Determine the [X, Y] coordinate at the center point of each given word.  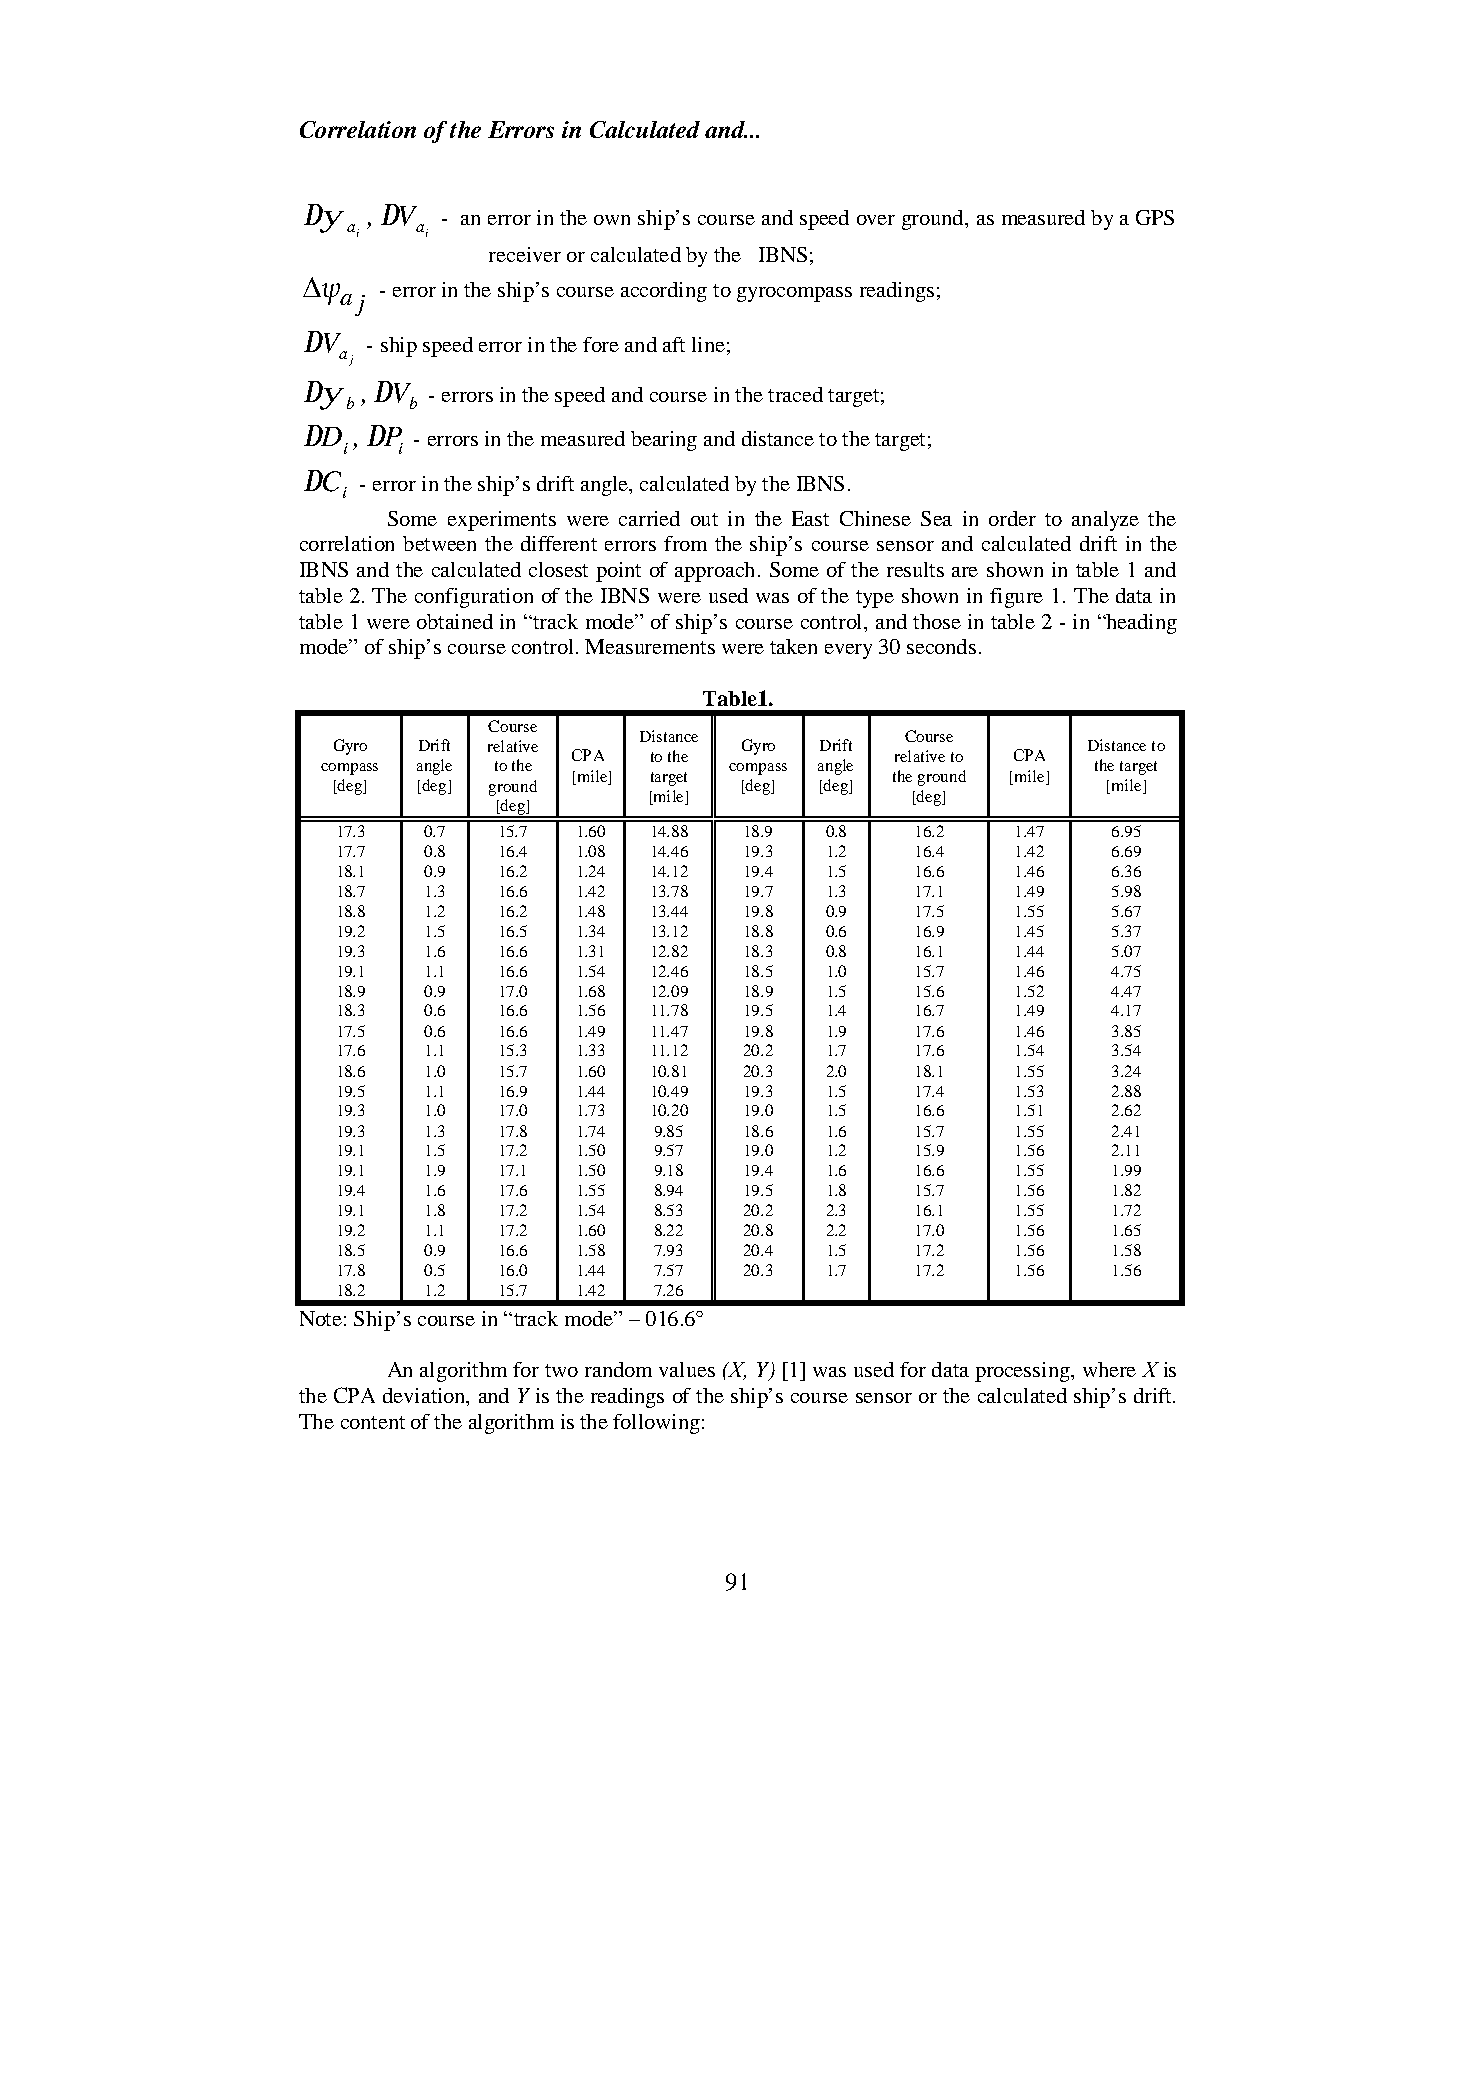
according [664, 292]
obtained [455, 621]
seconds [941, 646]
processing [1023, 1372]
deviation [425, 1395]
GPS [1155, 217]
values [687, 1369]
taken [793, 646]
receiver [525, 254]
